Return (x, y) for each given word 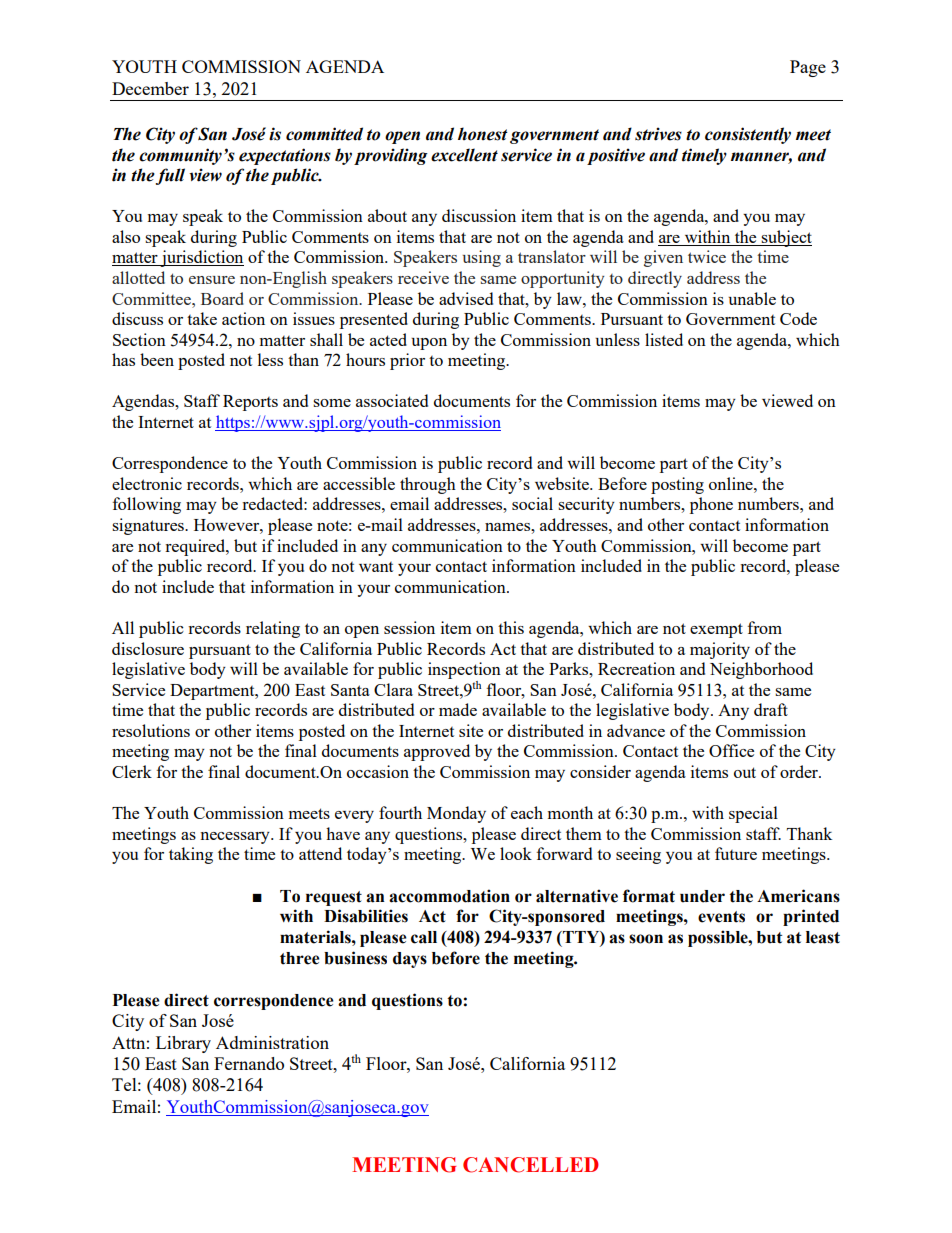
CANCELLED (531, 1165)
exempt (716, 630)
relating (273, 629)
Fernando (249, 1063)
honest (483, 134)
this (511, 627)
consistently (748, 135)
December (150, 88)
